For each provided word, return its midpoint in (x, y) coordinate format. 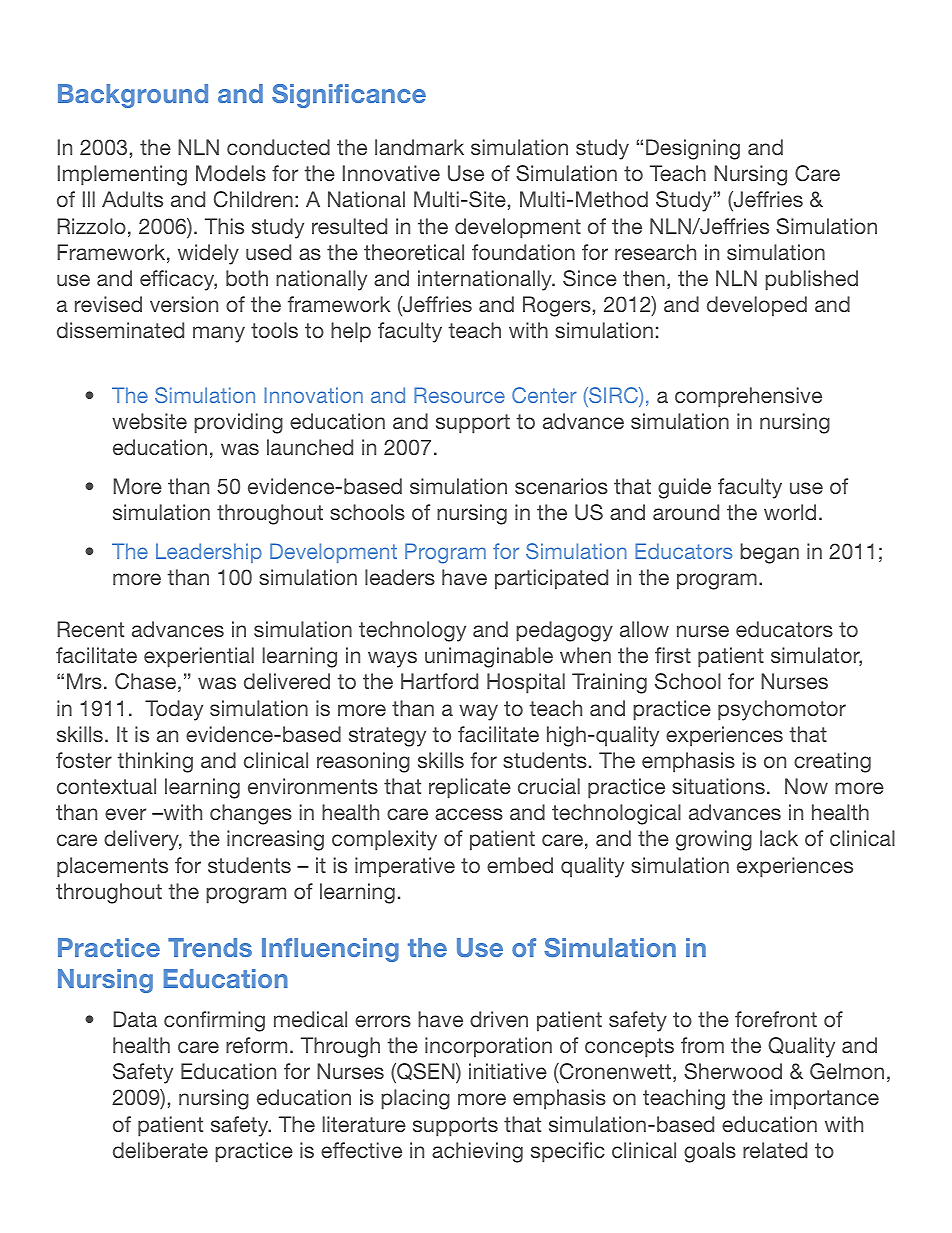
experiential (199, 657)
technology (412, 631)
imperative (405, 867)
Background (133, 96)
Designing (693, 149)
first (673, 655)
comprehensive (748, 397)
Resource (459, 395)
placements (112, 867)
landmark (419, 147)
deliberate (160, 1150)
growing (714, 840)
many (219, 334)
